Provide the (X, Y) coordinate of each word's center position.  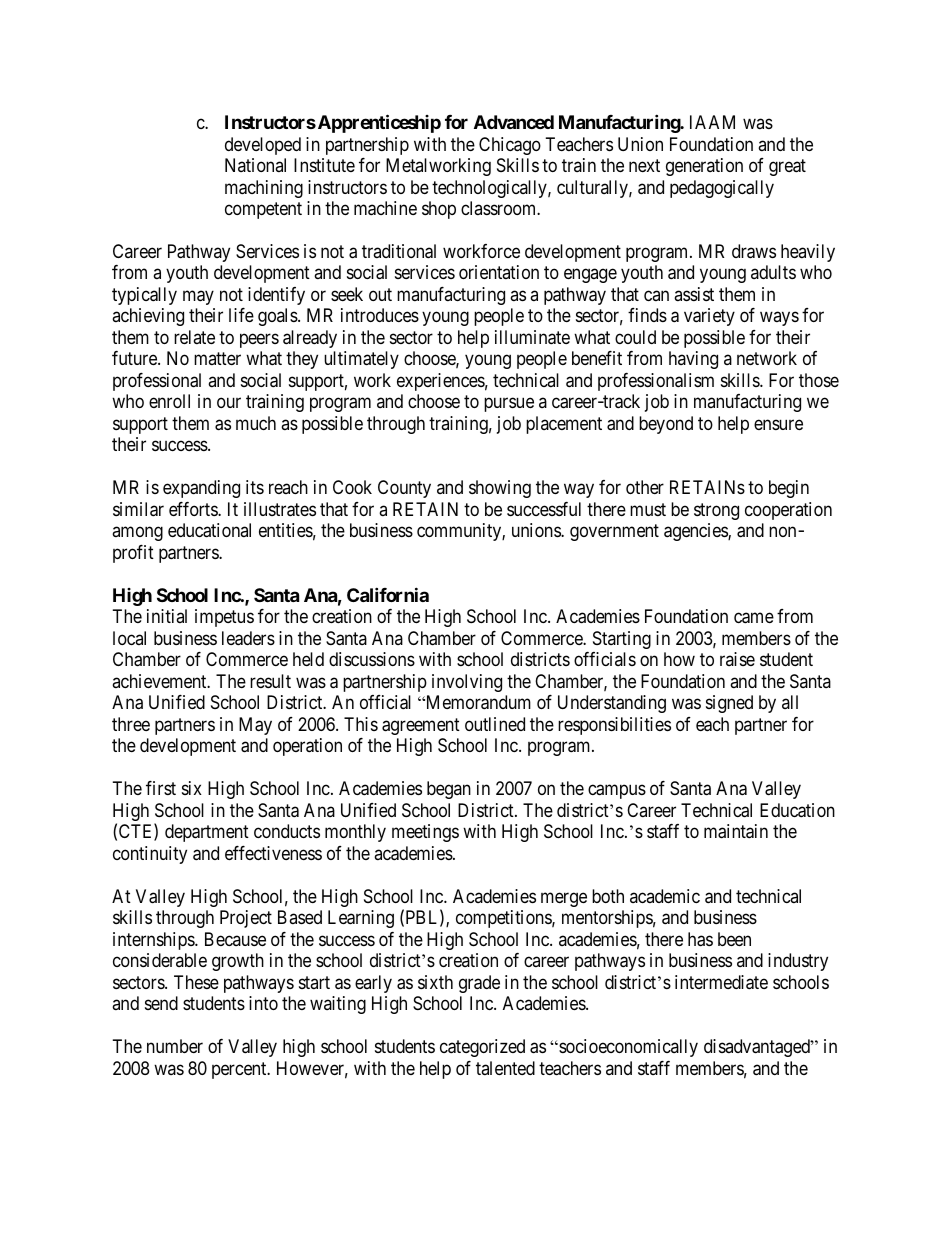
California (388, 594)
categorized (482, 1048)
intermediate (721, 982)
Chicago (510, 146)
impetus (224, 618)
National (255, 165)
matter (217, 359)
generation (704, 167)
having (693, 360)
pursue (509, 405)
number (175, 1046)
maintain (736, 831)
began (449, 790)
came (754, 618)
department (207, 833)
